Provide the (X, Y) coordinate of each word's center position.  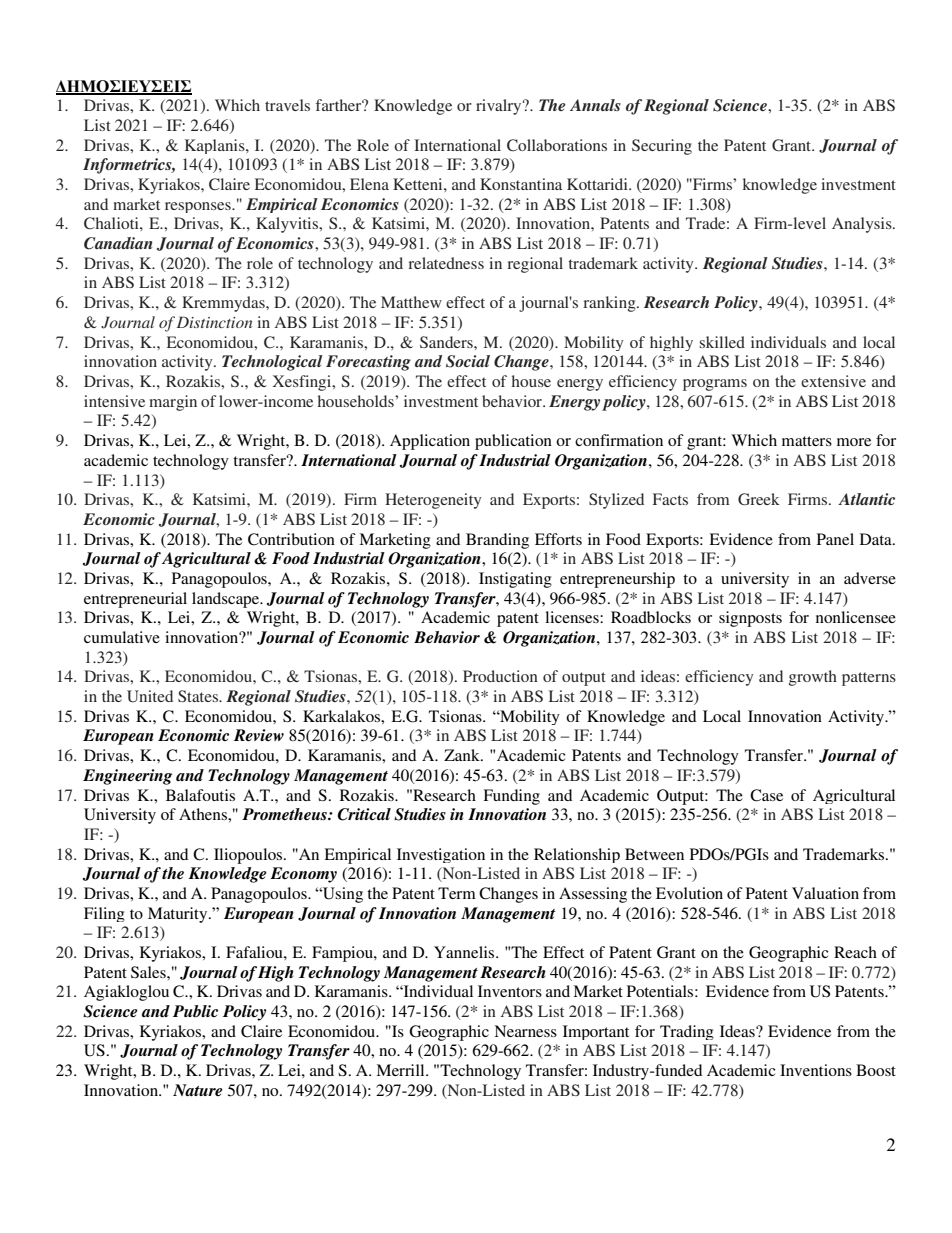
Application (430, 442)
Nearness (525, 1031)
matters (807, 441)
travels (287, 105)
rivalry (500, 107)
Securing (662, 147)
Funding (511, 797)
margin (173, 403)
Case (766, 795)
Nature (198, 1090)
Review (259, 735)
